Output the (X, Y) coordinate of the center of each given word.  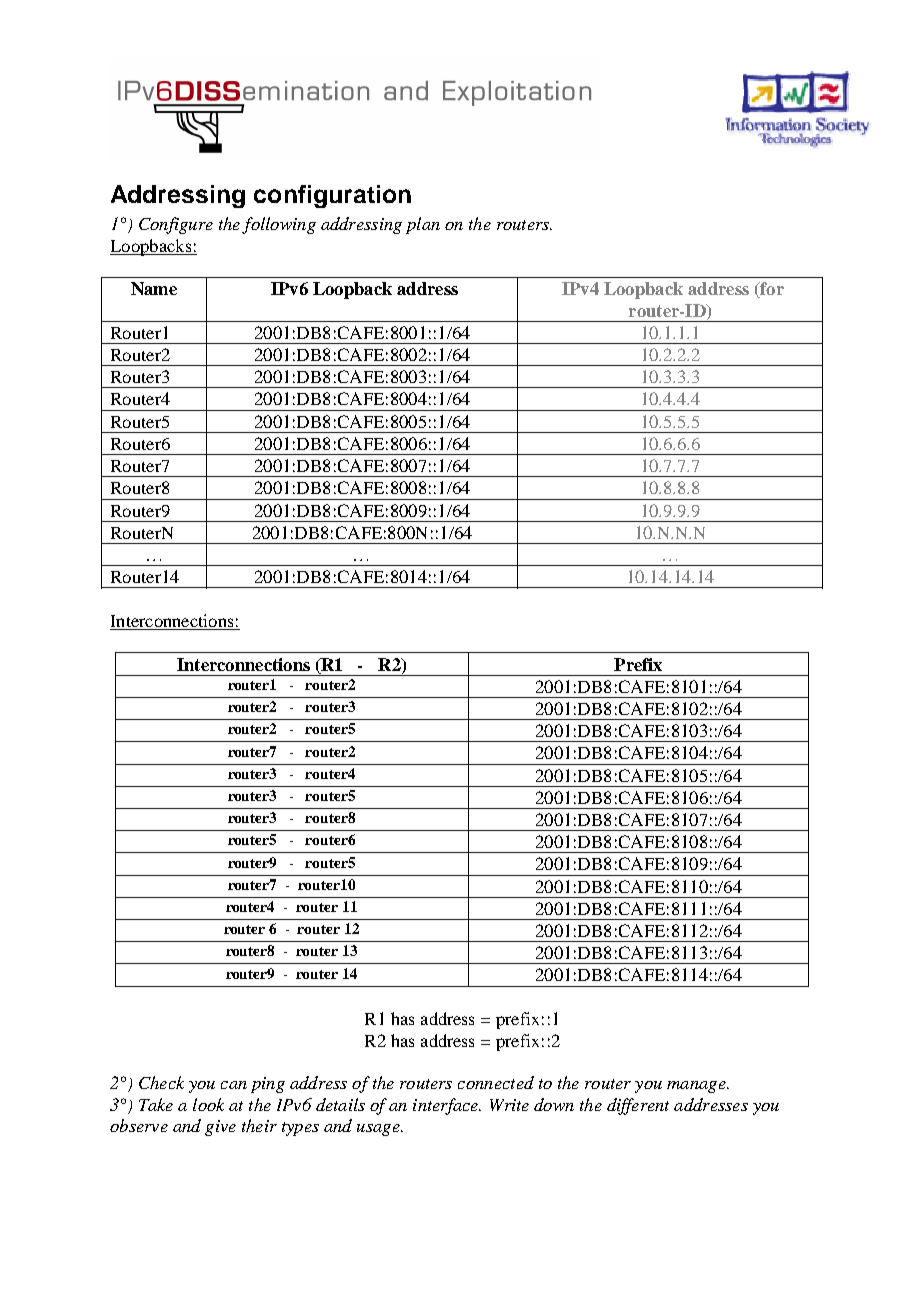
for (771, 290)
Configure (176, 225)
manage (697, 1087)
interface (447, 1106)
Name (154, 288)
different (638, 1106)
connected (496, 1082)
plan (423, 225)
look (208, 1104)
